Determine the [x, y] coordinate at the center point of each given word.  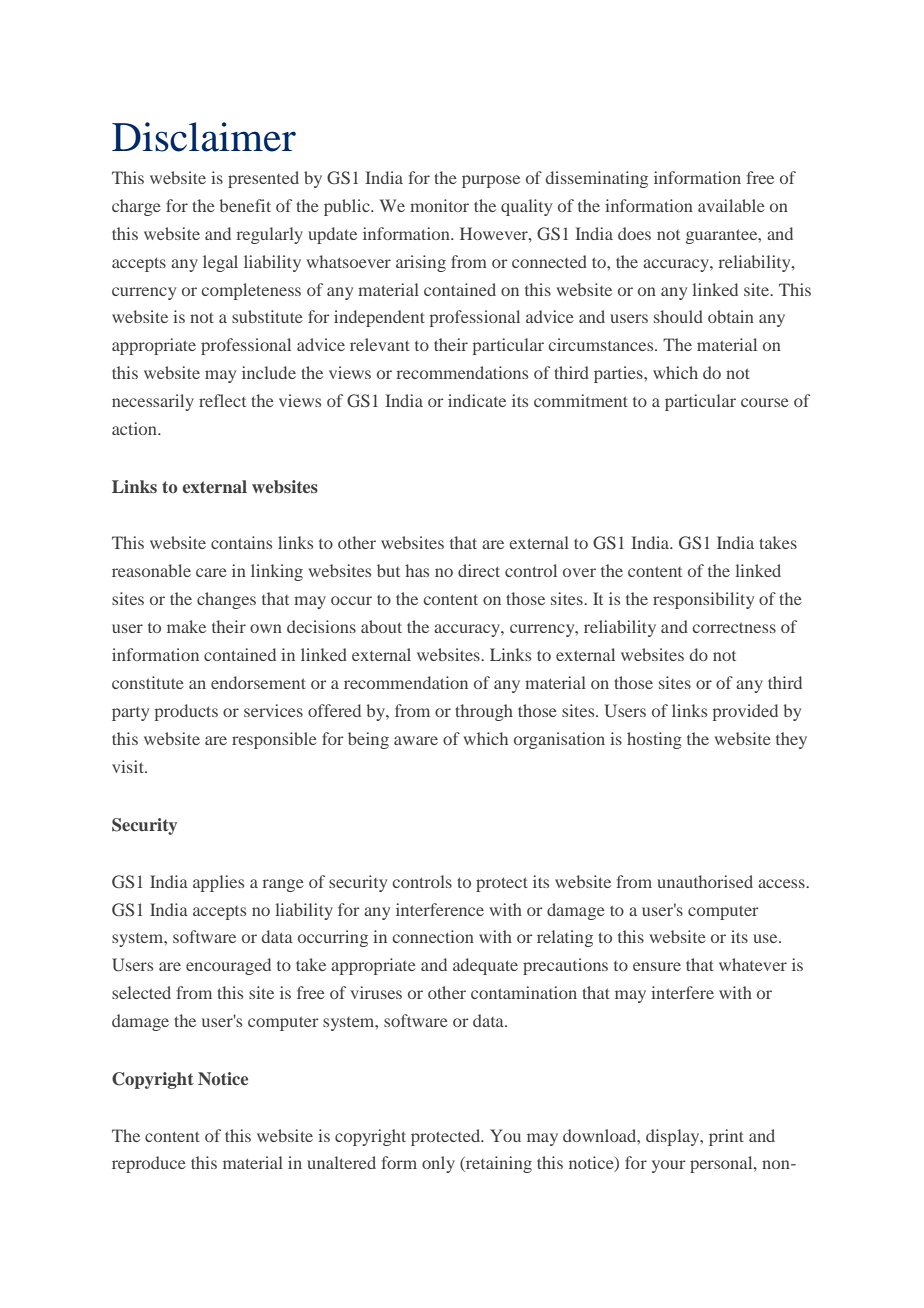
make [186, 626]
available [731, 205]
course [765, 402]
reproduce [149, 1164]
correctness [734, 627]
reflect [222, 400]
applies [218, 883]
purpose [491, 181]
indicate [477, 400]
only [438, 1164]
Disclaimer [204, 137]
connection [433, 936]
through [484, 712]
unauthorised [705, 881]
